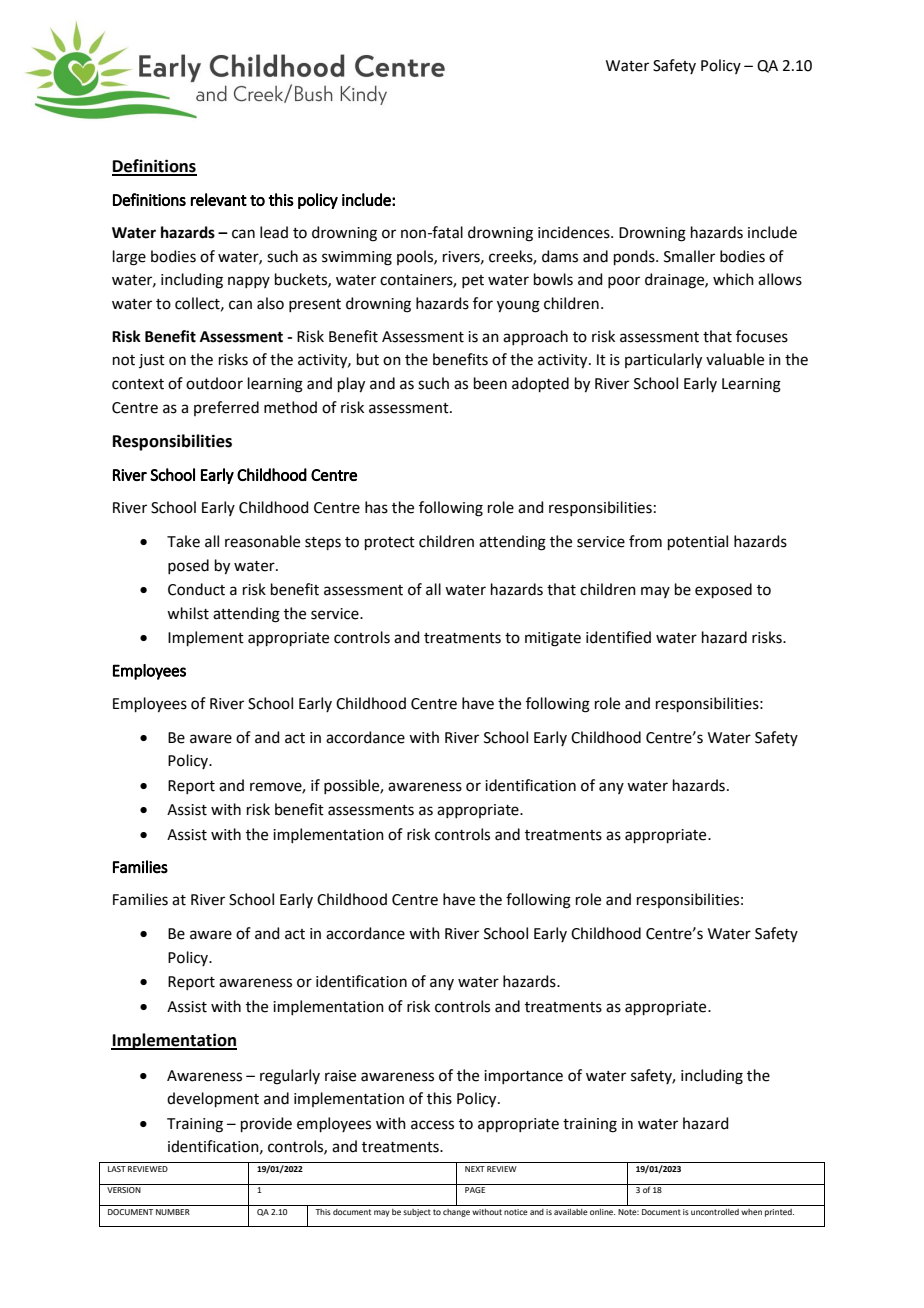 The image size is (924, 1308). I want to click on Conduct, so click(196, 589).
